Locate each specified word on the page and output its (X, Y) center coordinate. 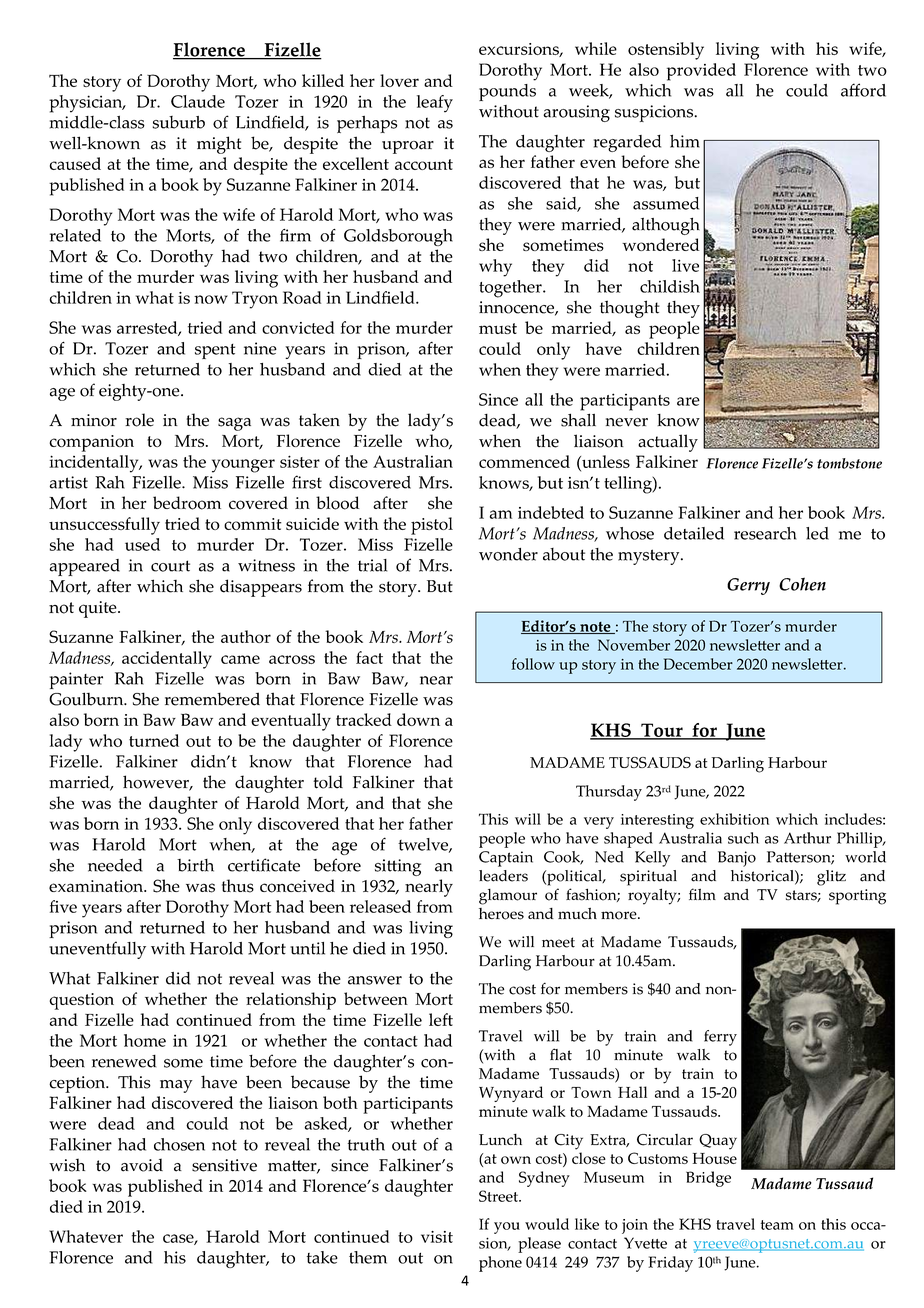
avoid (142, 1165)
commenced (524, 461)
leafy (435, 103)
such (743, 838)
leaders (503, 876)
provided (701, 72)
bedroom (187, 503)
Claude (198, 101)
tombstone (849, 463)
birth (195, 865)
